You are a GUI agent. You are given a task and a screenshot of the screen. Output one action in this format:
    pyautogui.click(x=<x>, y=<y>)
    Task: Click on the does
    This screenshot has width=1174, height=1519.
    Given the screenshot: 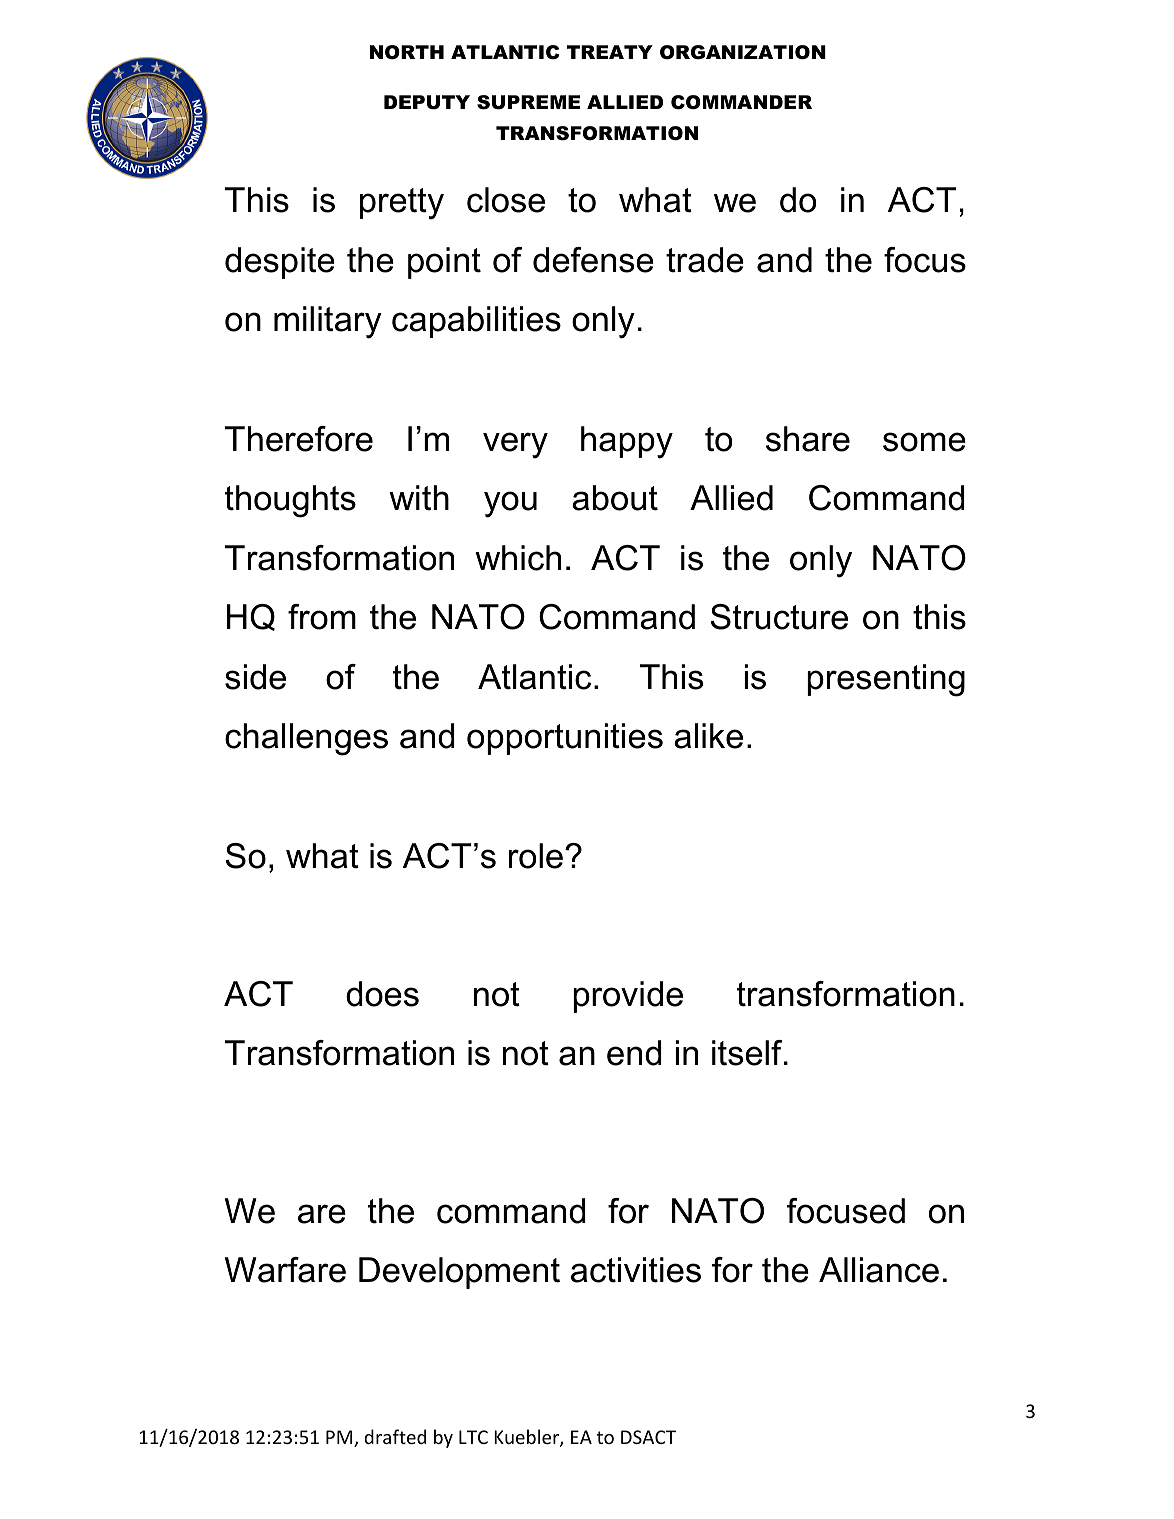 What is the action you would take?
    pyautogui.click(x=382, y=994)
